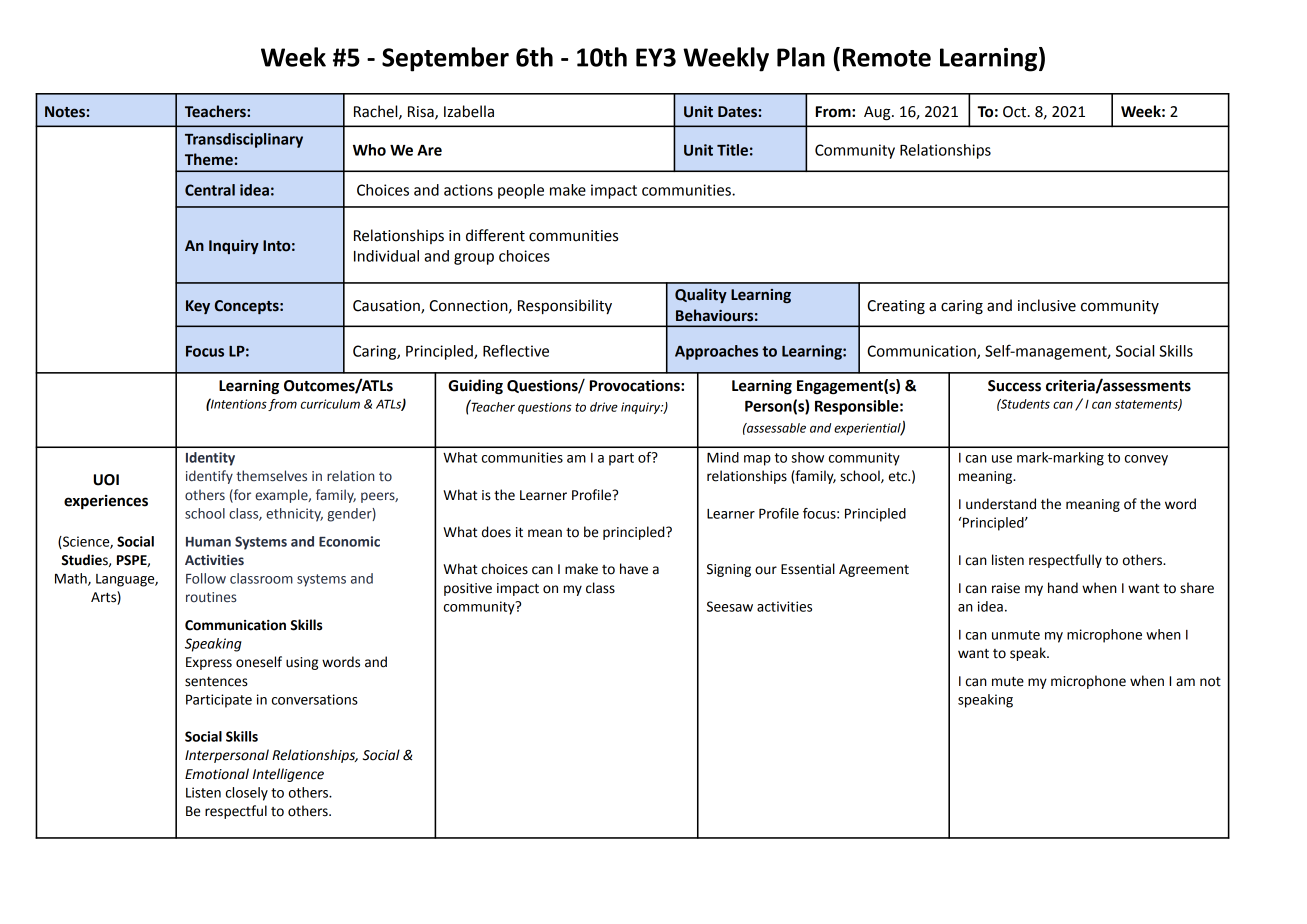 The height and width of the screenshot is (924, 1307). Describe the element at coordinates (288, 775) in the screenshot. I see `Intelligence` at that location.
